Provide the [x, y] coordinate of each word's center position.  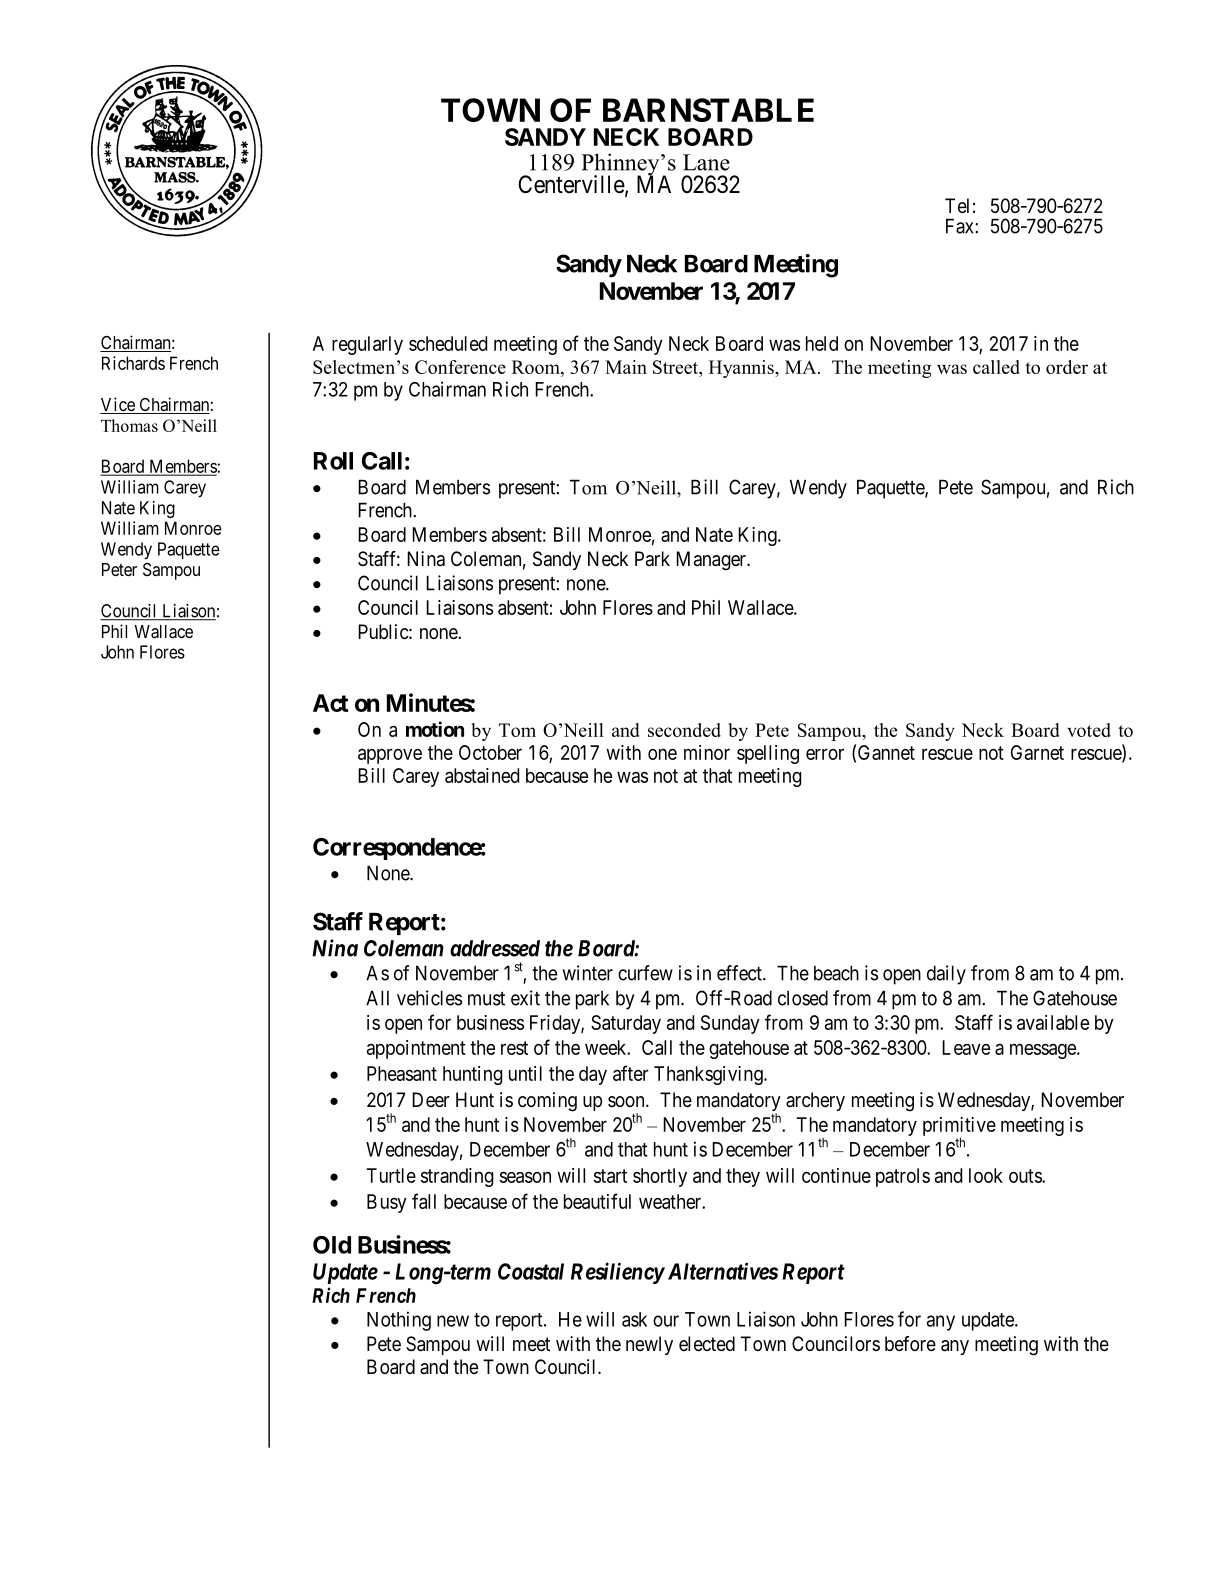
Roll [333, 461]
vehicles [429, 998]
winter [588, 973]
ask [634, 1319]
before [910, 1344]
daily [946, 975]
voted [1089, 730]
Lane [706, 162]
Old [332, 1245]
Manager [712, 561]
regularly [367, 345]
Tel [957, 206]
